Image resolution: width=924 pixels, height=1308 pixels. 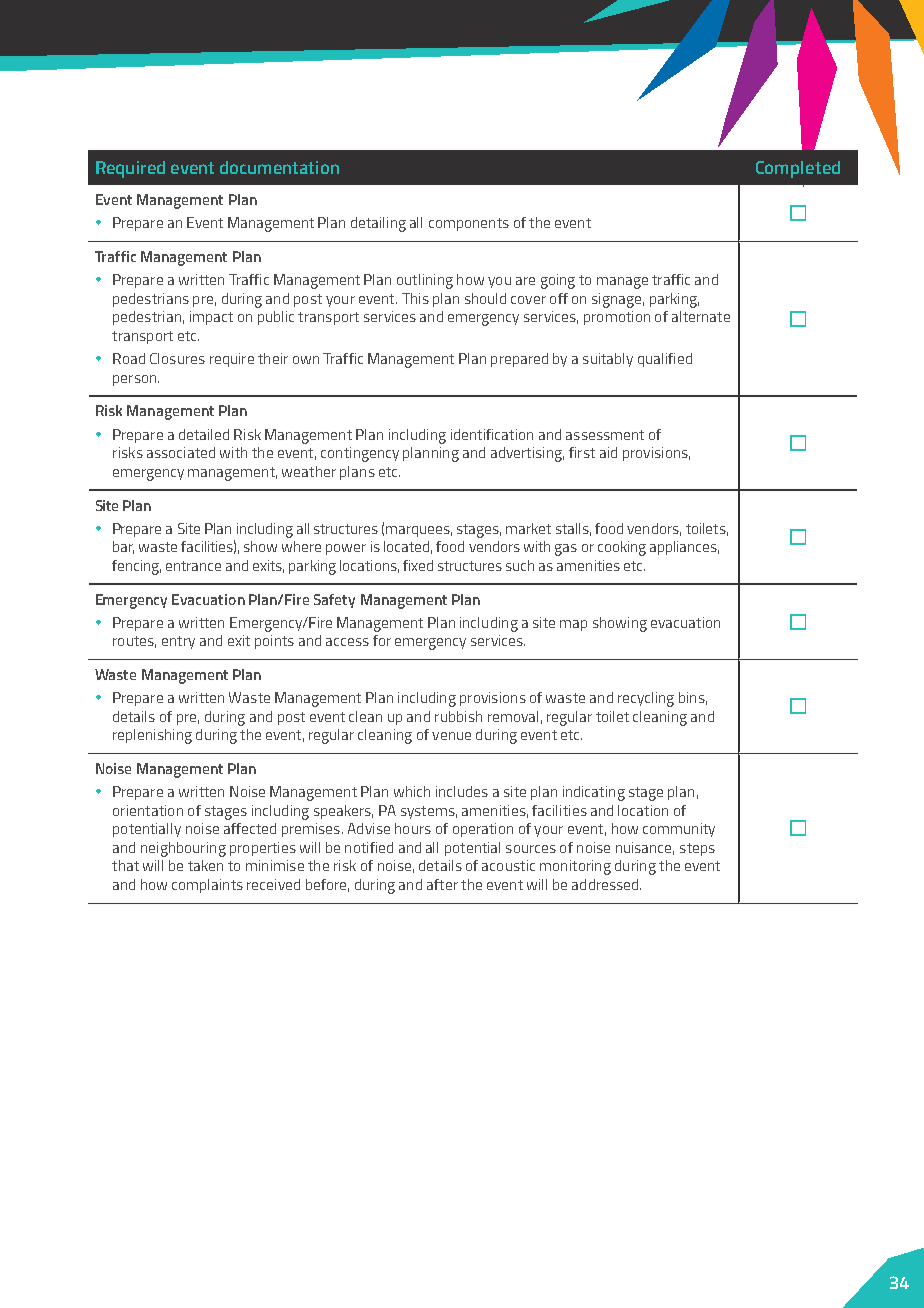 I want to click on documentation, so click(x=279, y=167).
